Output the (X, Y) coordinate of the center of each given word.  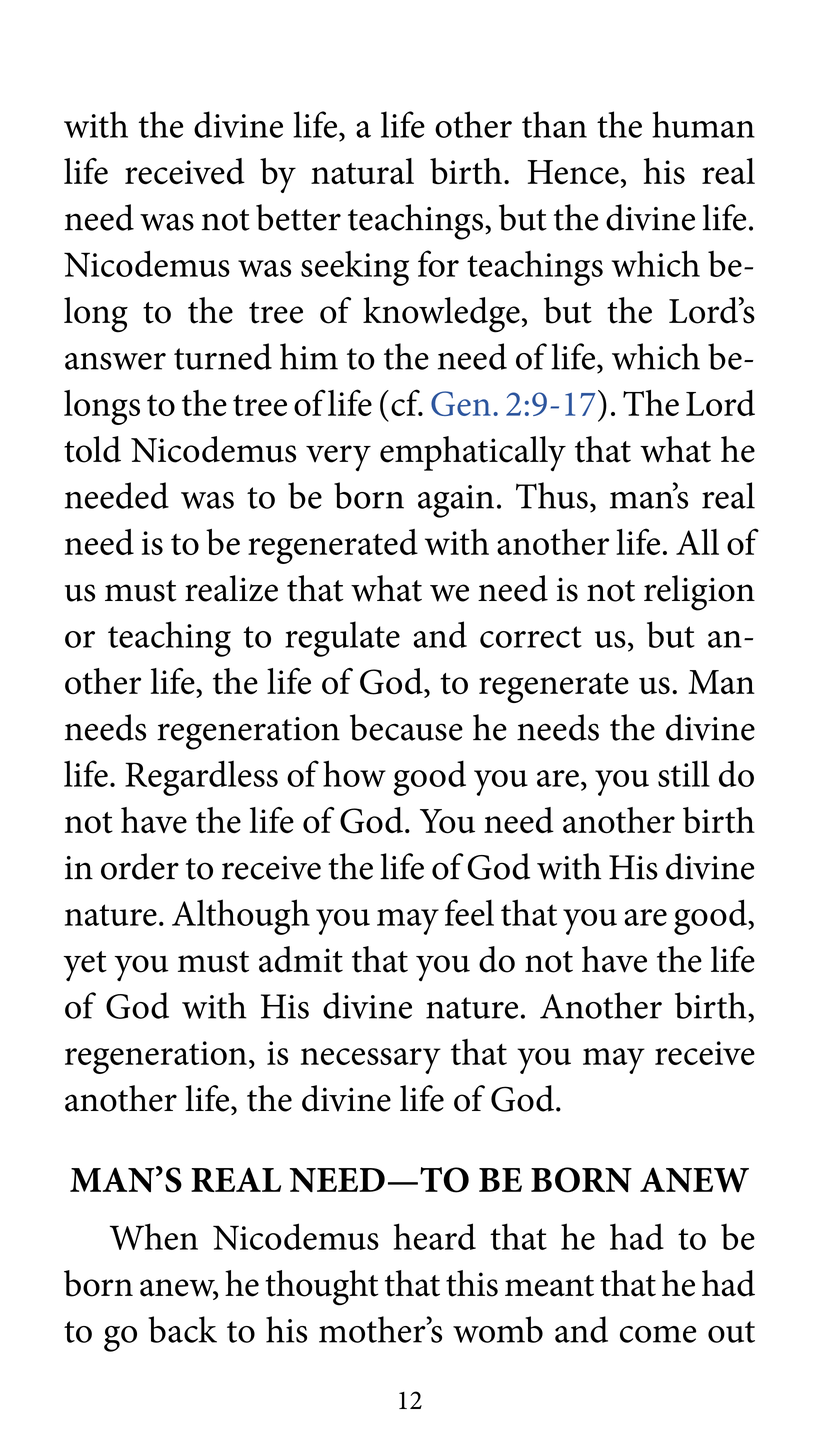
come (658, 1334)
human (703, 124)
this (472, 1283)
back (182, 1329)
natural (362, 171)
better (298, 217)
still (684, 773)
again (456, 501)
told (92, 449)
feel (469, 912)
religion (699, 593)
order (140, 866)
